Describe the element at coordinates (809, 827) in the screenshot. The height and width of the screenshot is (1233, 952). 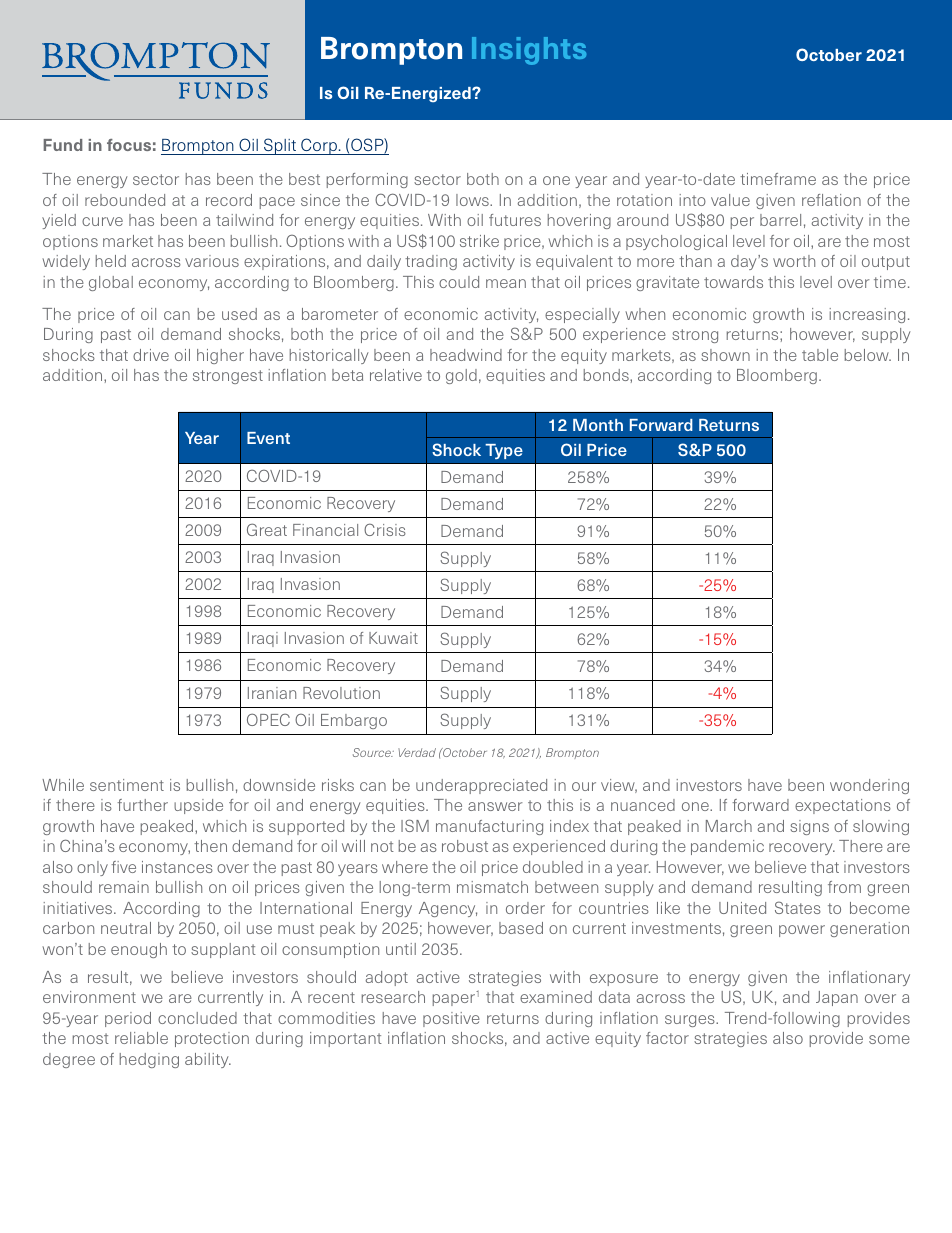
I see `signs` at that location.
